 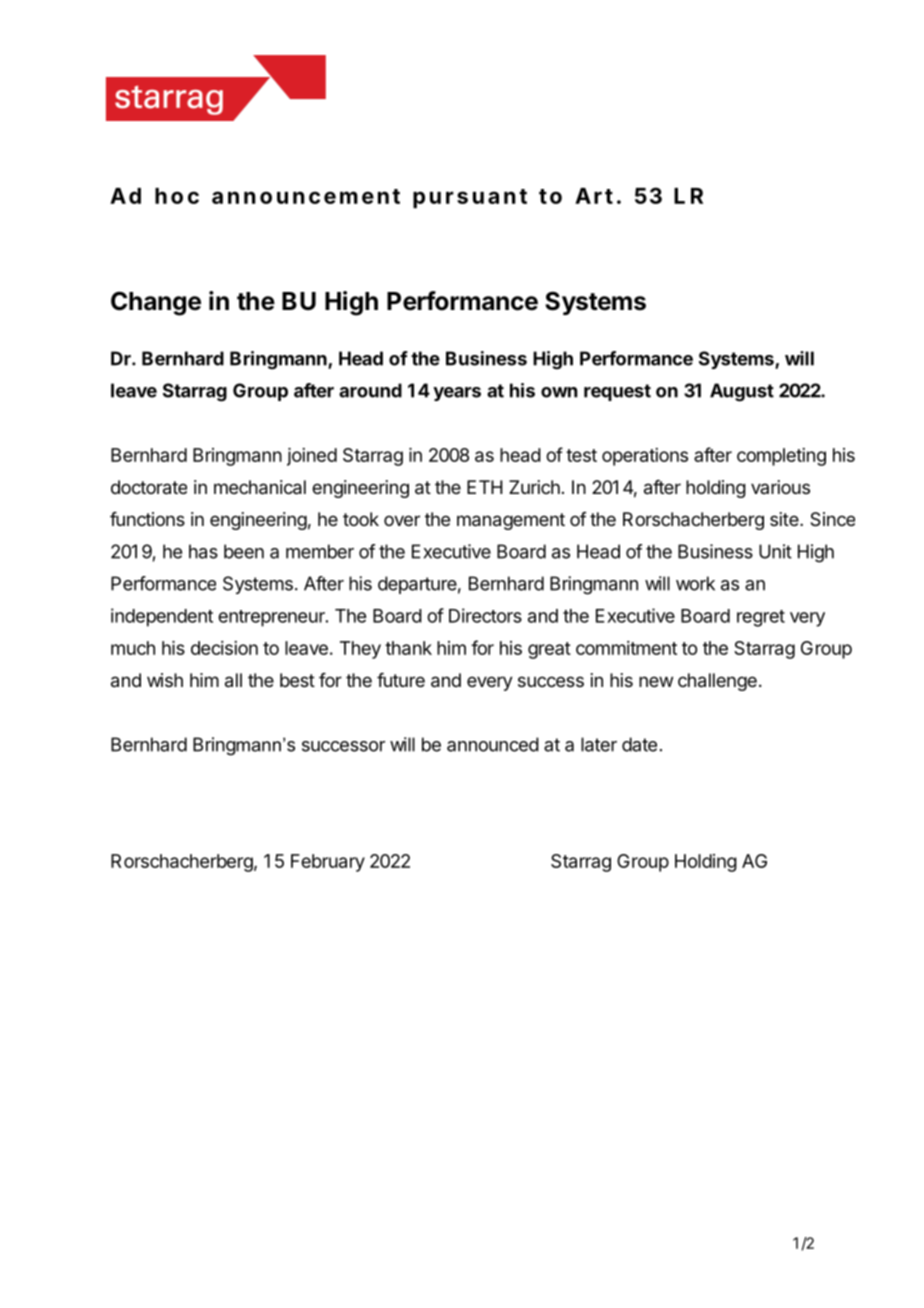 I want to click on years, so click(x=457, y=394).
